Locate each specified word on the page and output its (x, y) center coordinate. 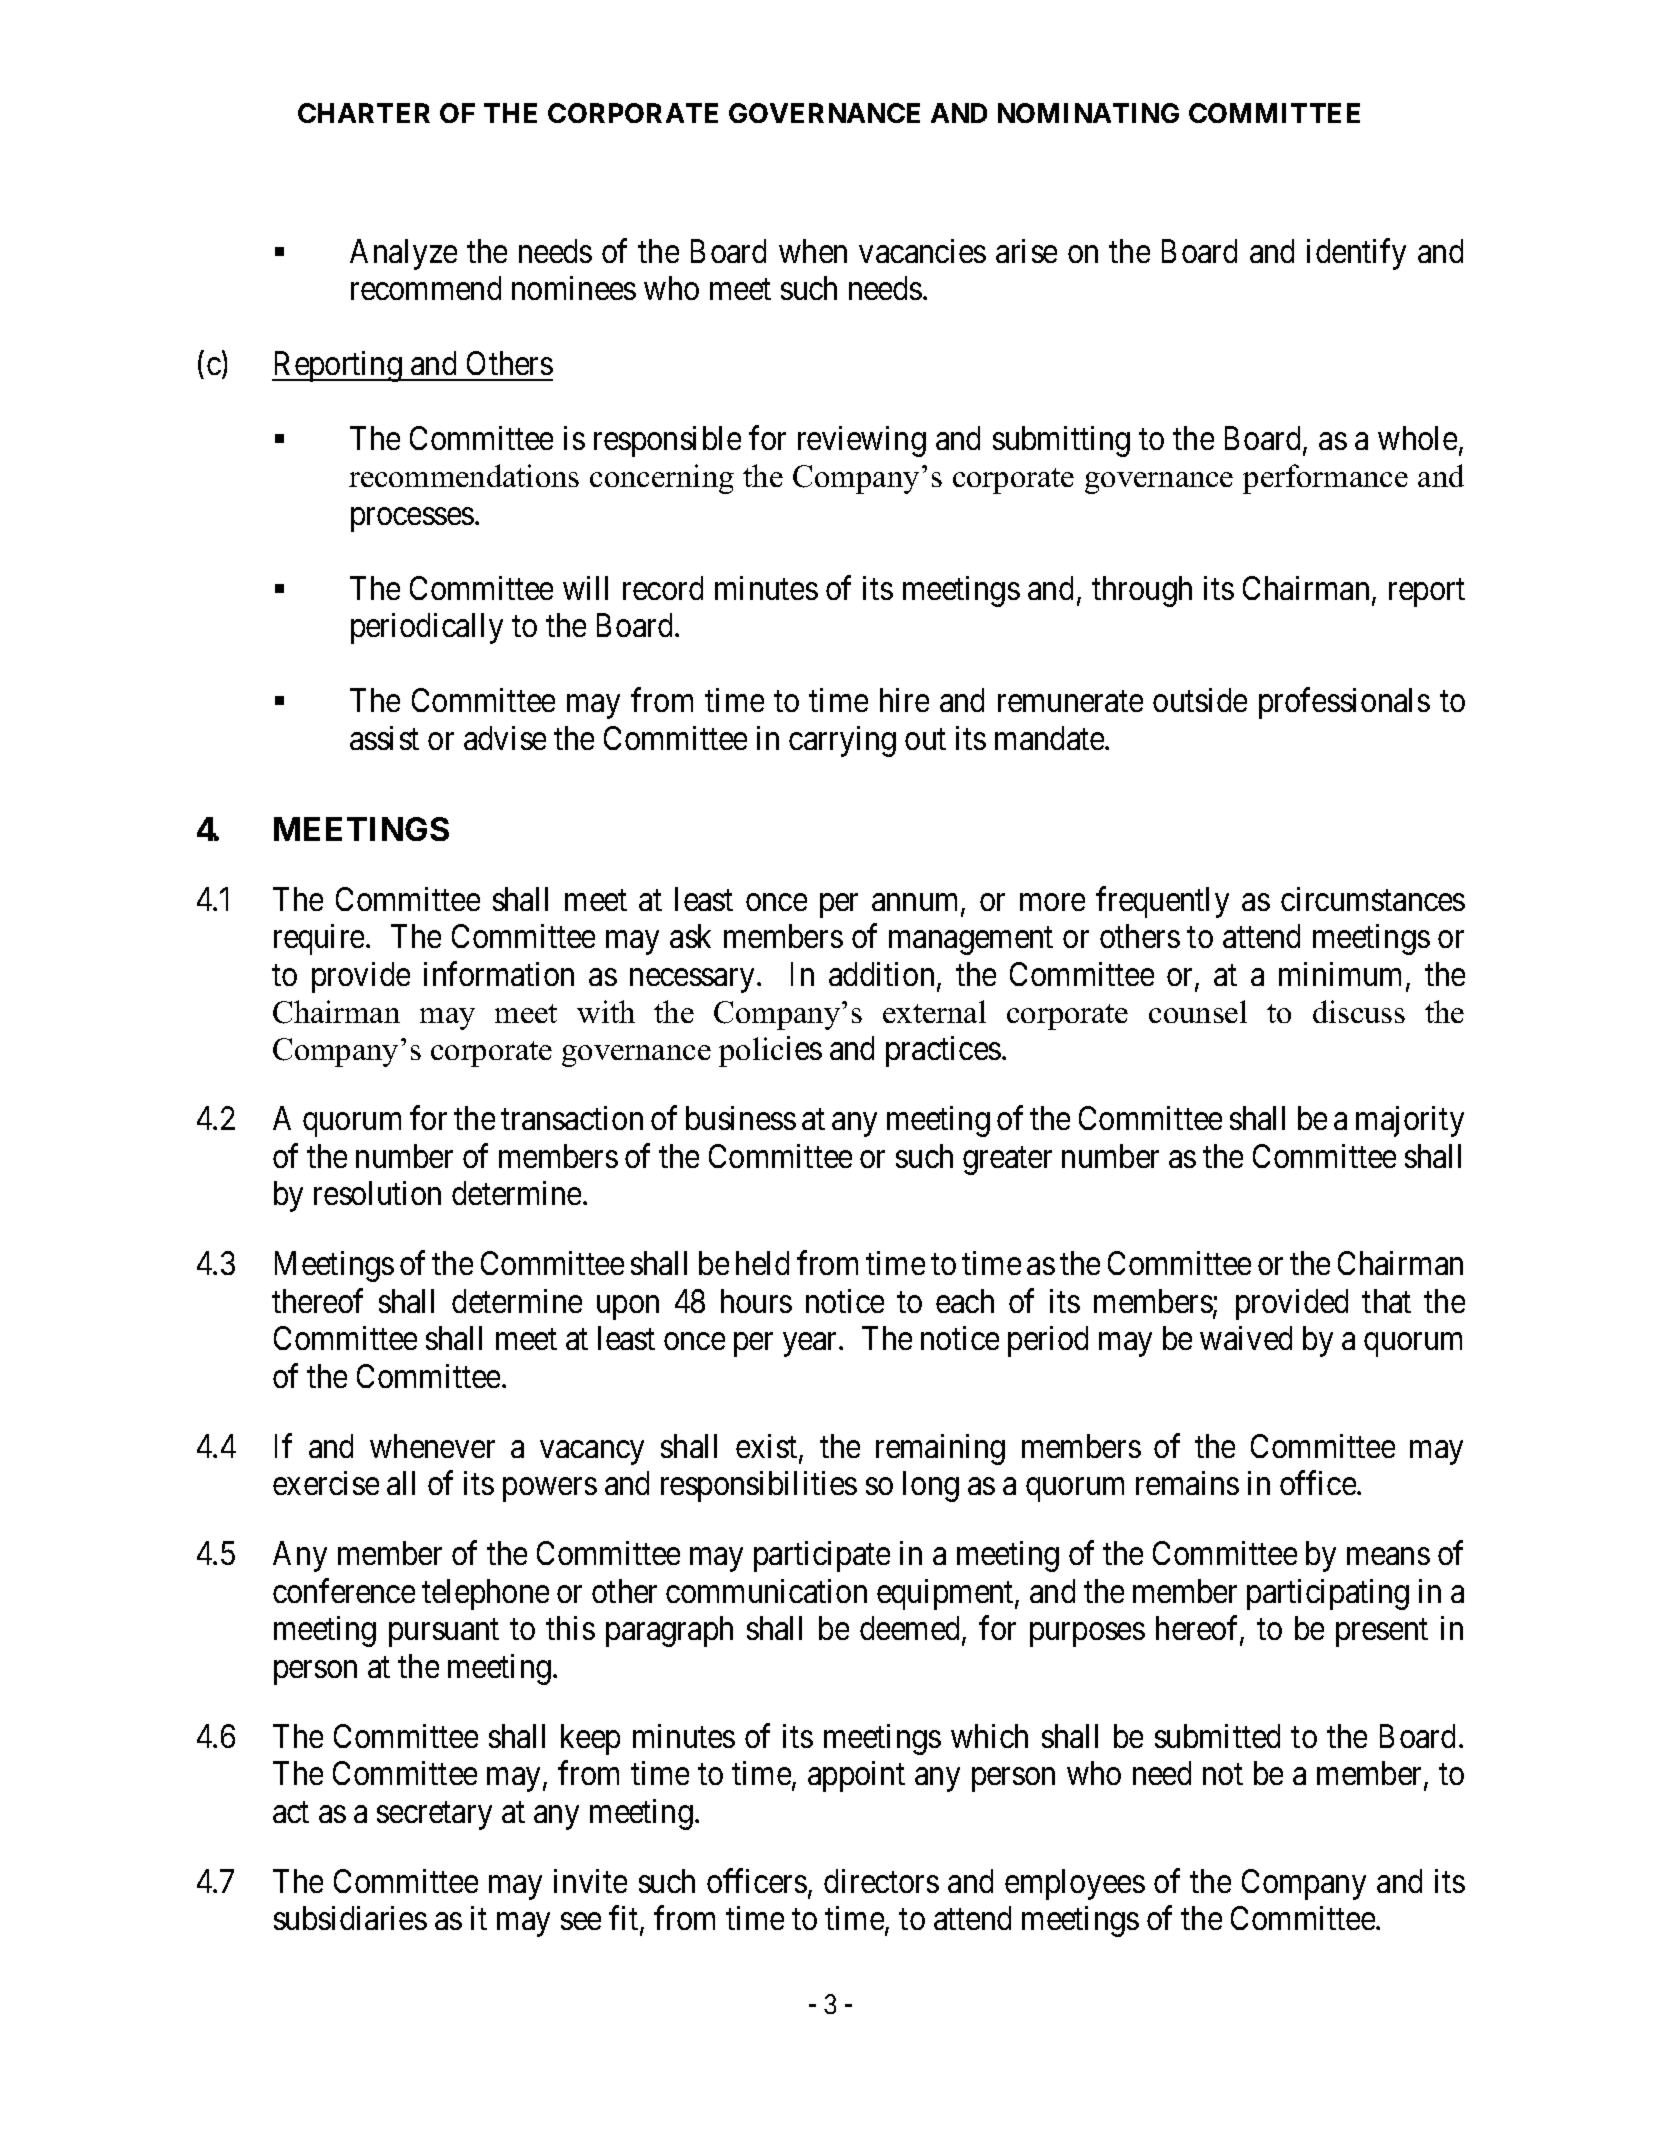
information (499, 973)
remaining (940, 1449)
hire (904, 700)
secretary (434, 1816)
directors (881, 1881)
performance (1325, 479)
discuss (1359, 1011)
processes (412, 520)
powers (550, 1490)
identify (1356, 254)
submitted (1217, 1736)
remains (1187, 1483)
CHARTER (364, 113)
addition (881, 974)
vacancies (922, 251)
